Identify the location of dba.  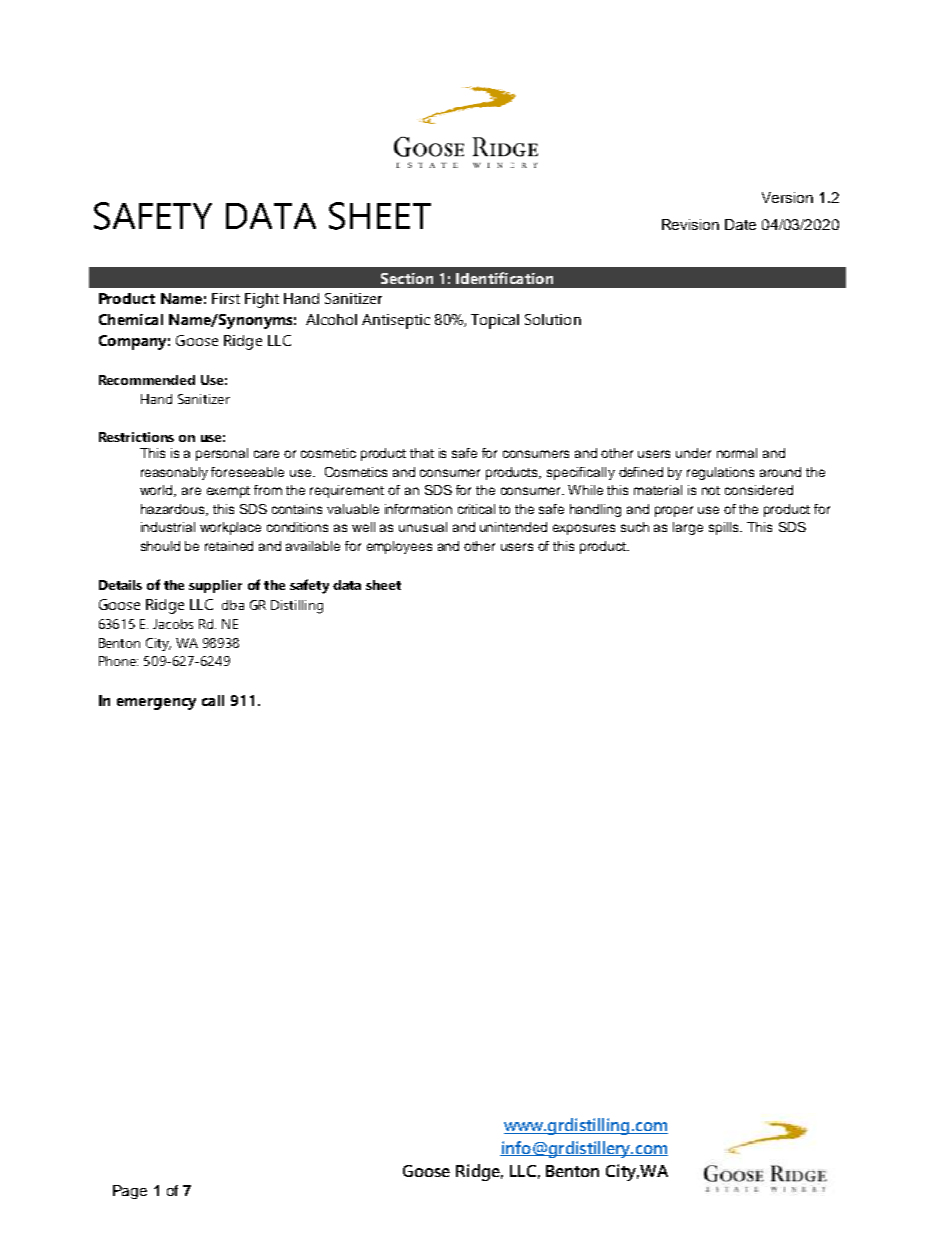
(233, 605).
